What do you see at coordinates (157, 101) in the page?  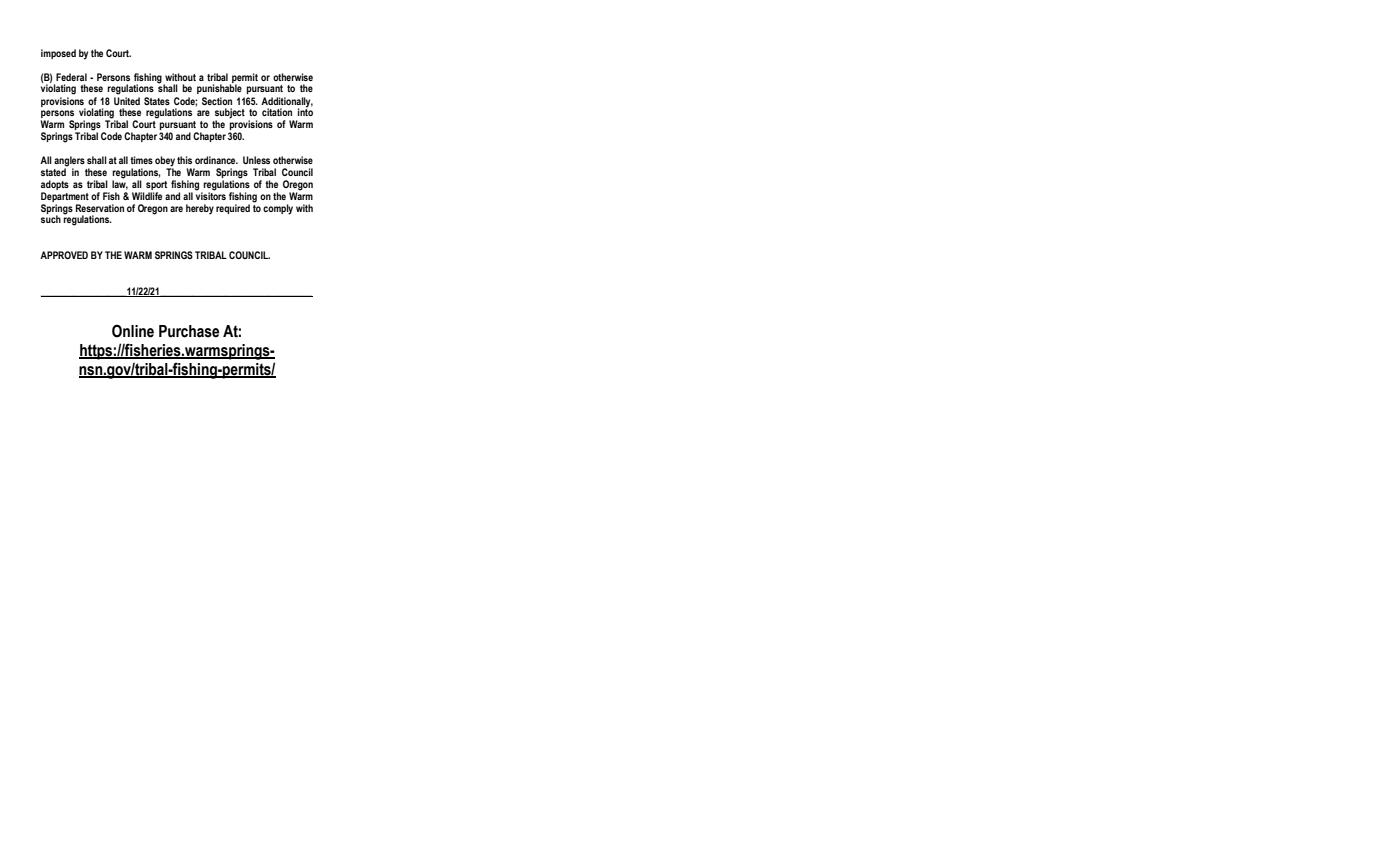 I see `States` at bounding box center [157, 101].
